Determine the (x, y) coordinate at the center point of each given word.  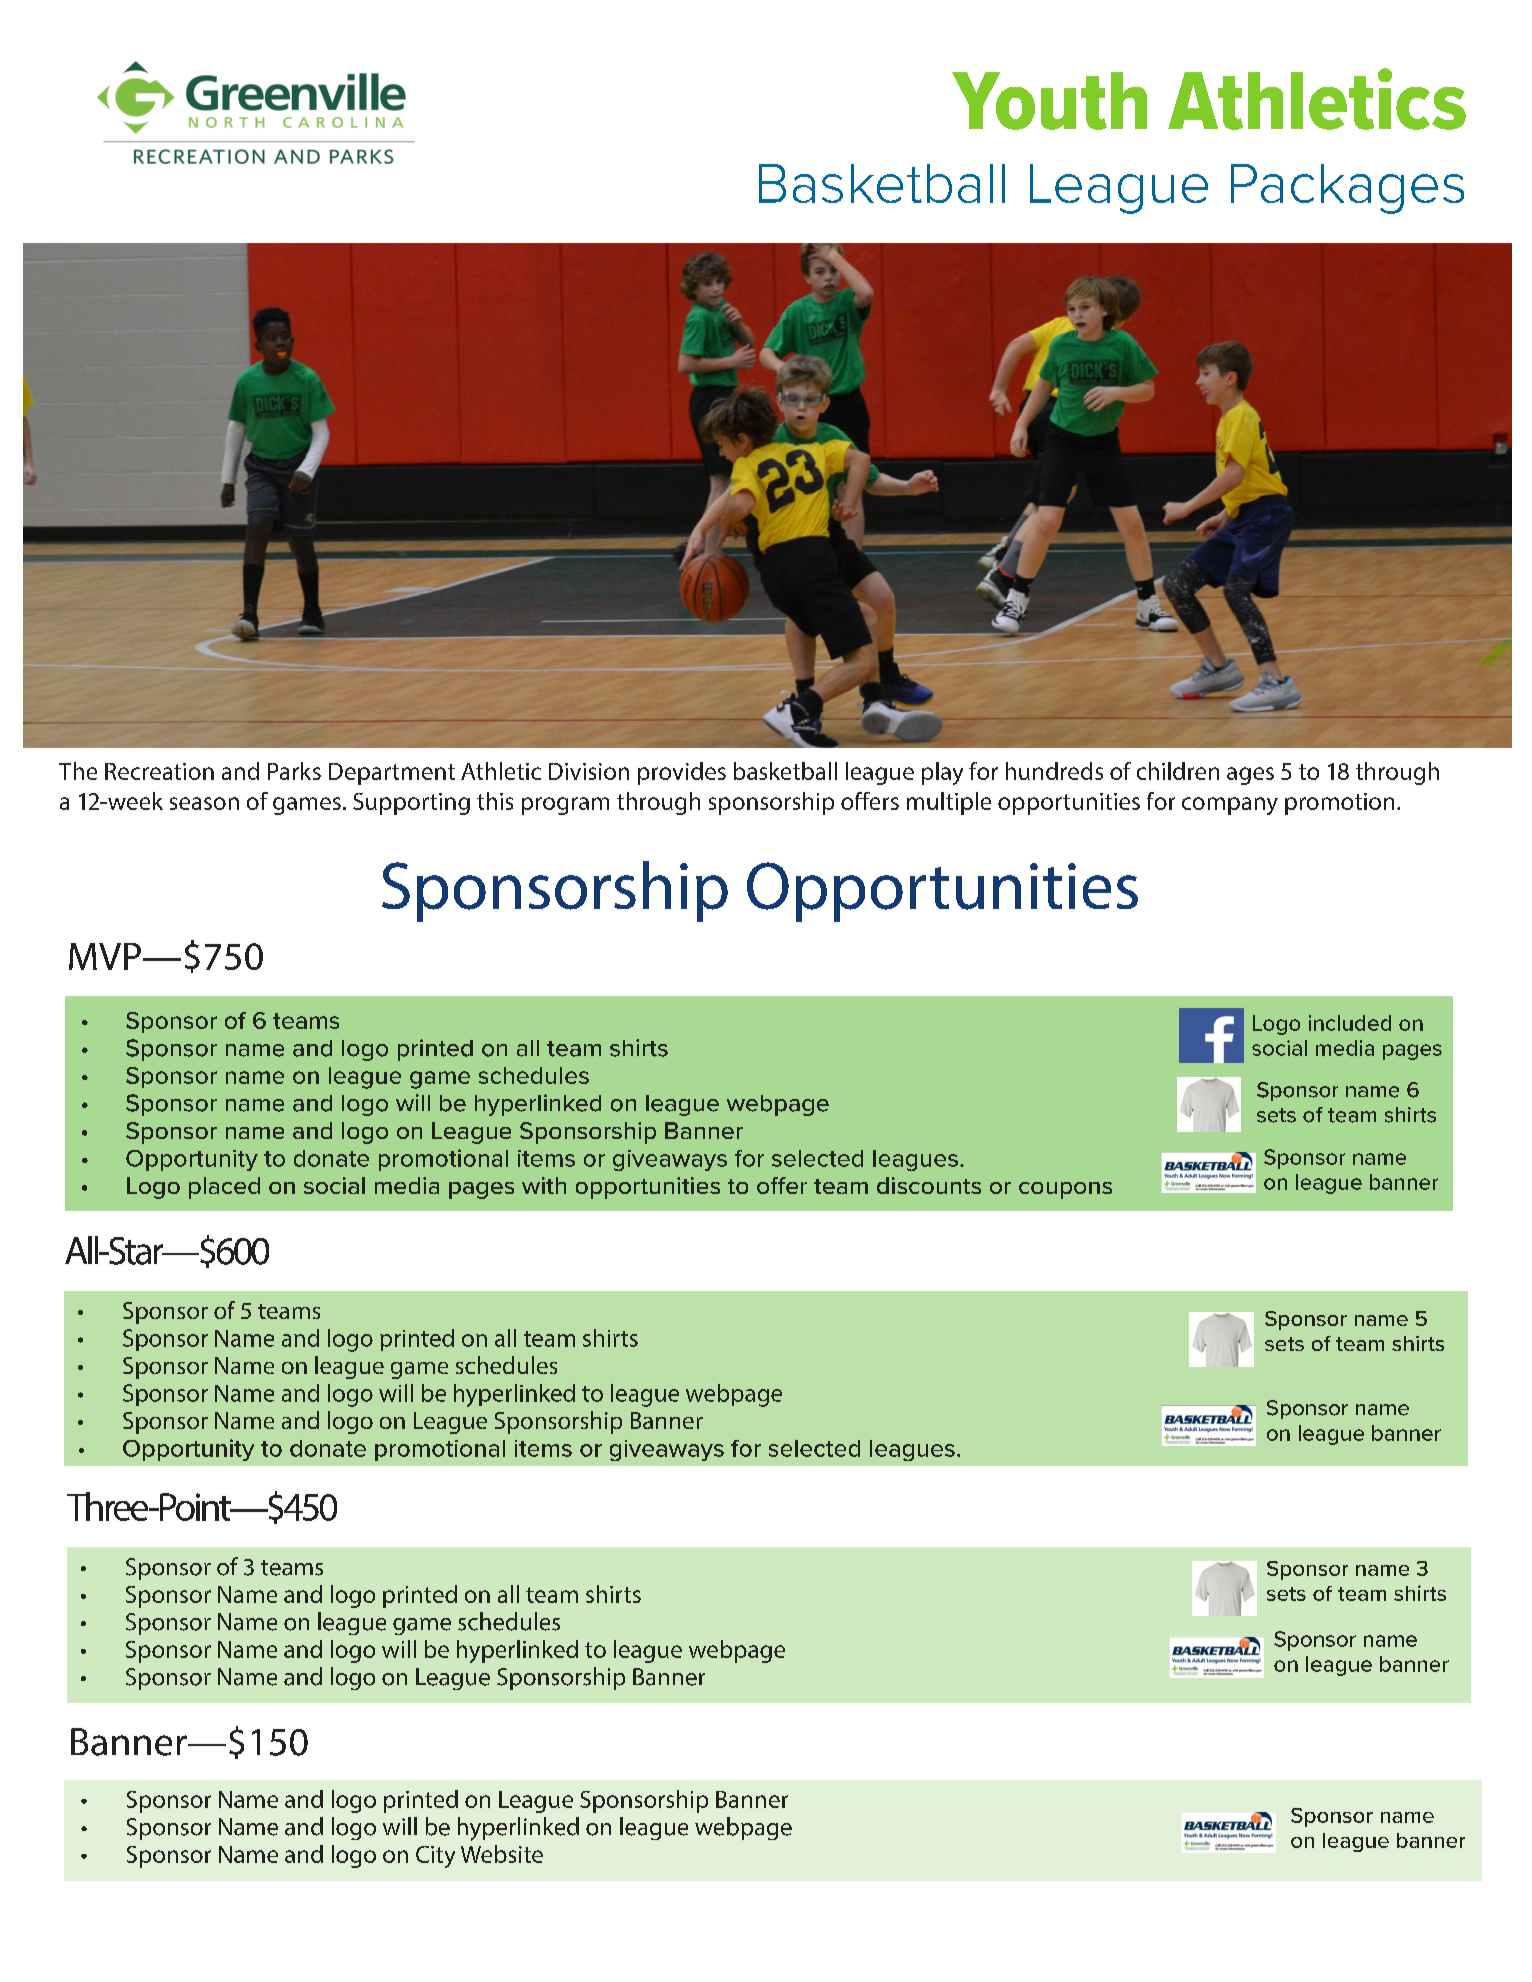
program (565, 806)
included (1350, 1023)
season (204, 803)
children (1178, 771)
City (435, 1857)
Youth (1049, 101)
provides (682, 773)
